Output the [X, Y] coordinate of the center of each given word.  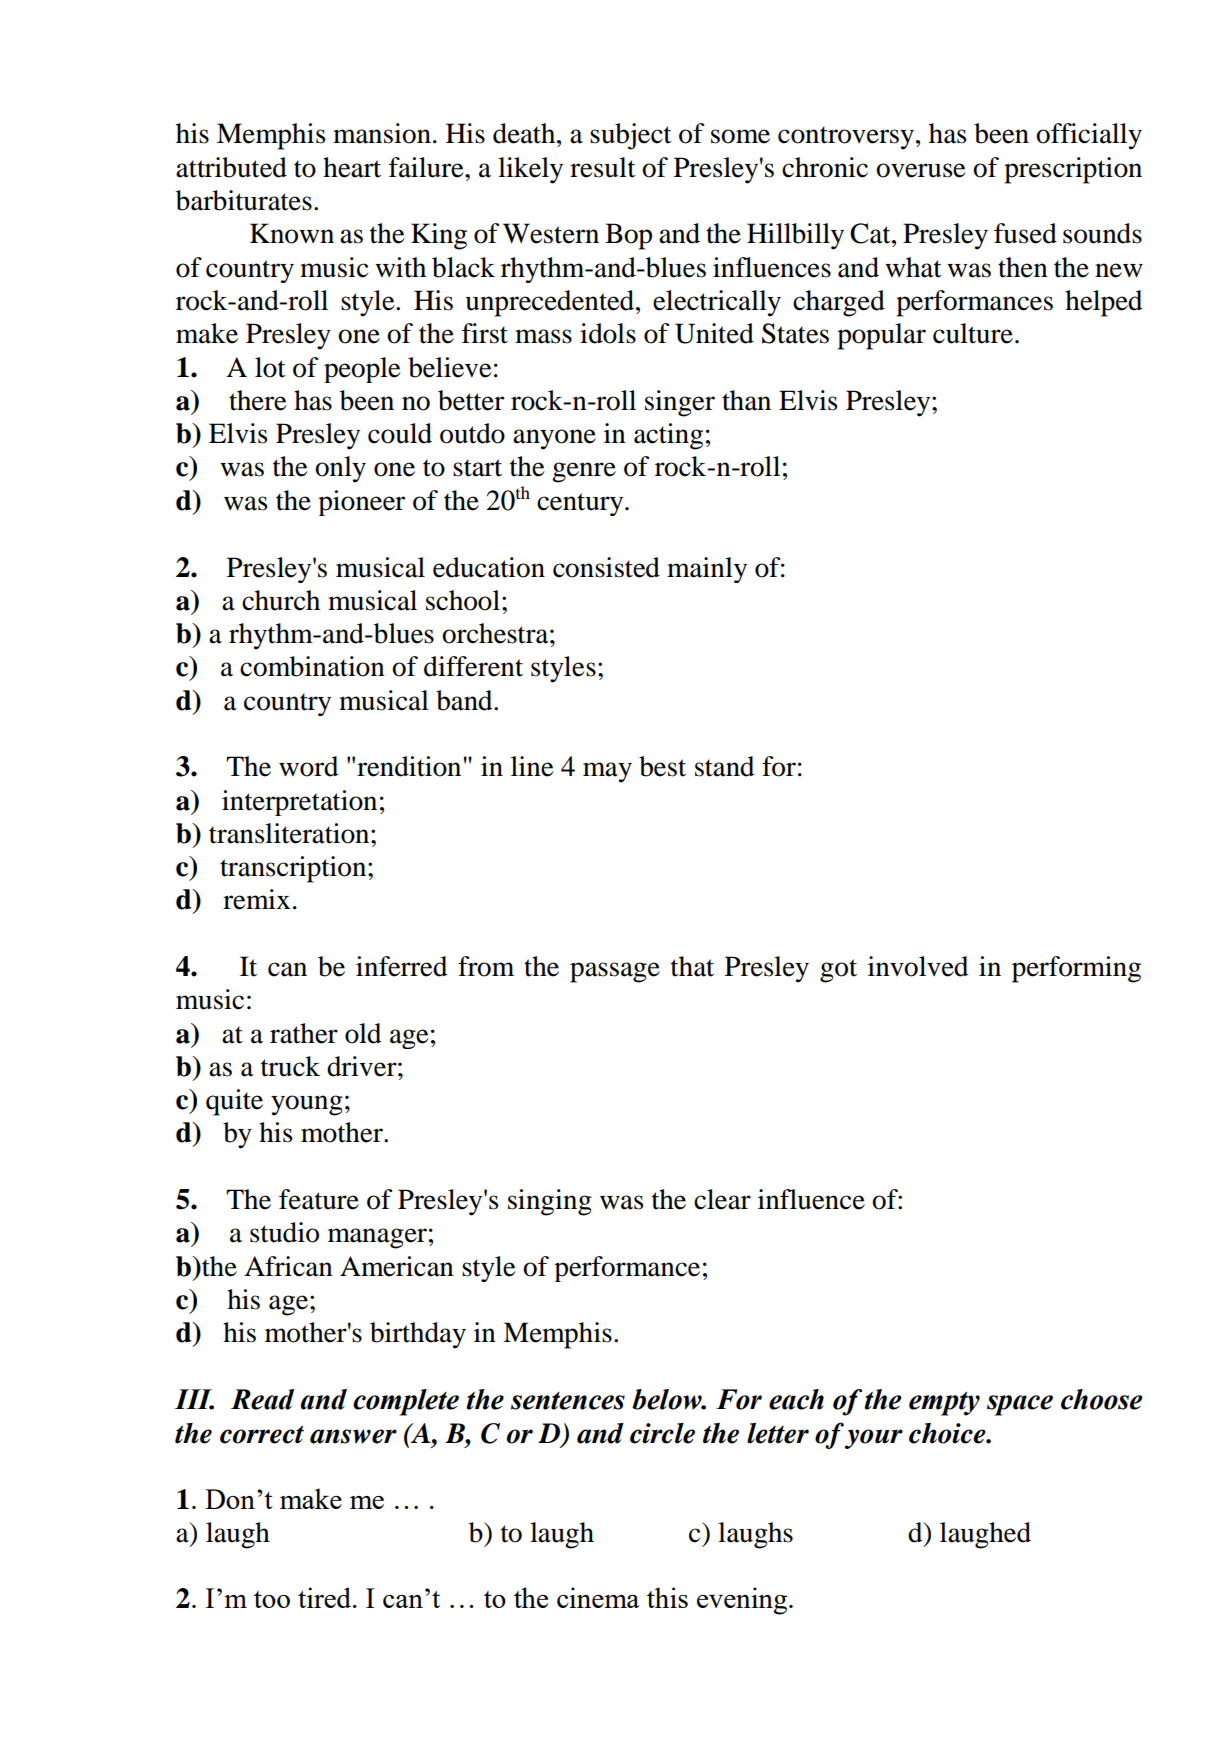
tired [326, 1597]
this [667, 1597]
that [692, 966]
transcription [294, 869]
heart [352, 167]
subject [631, 136]
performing [1076, 969]
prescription [1073, 170]
